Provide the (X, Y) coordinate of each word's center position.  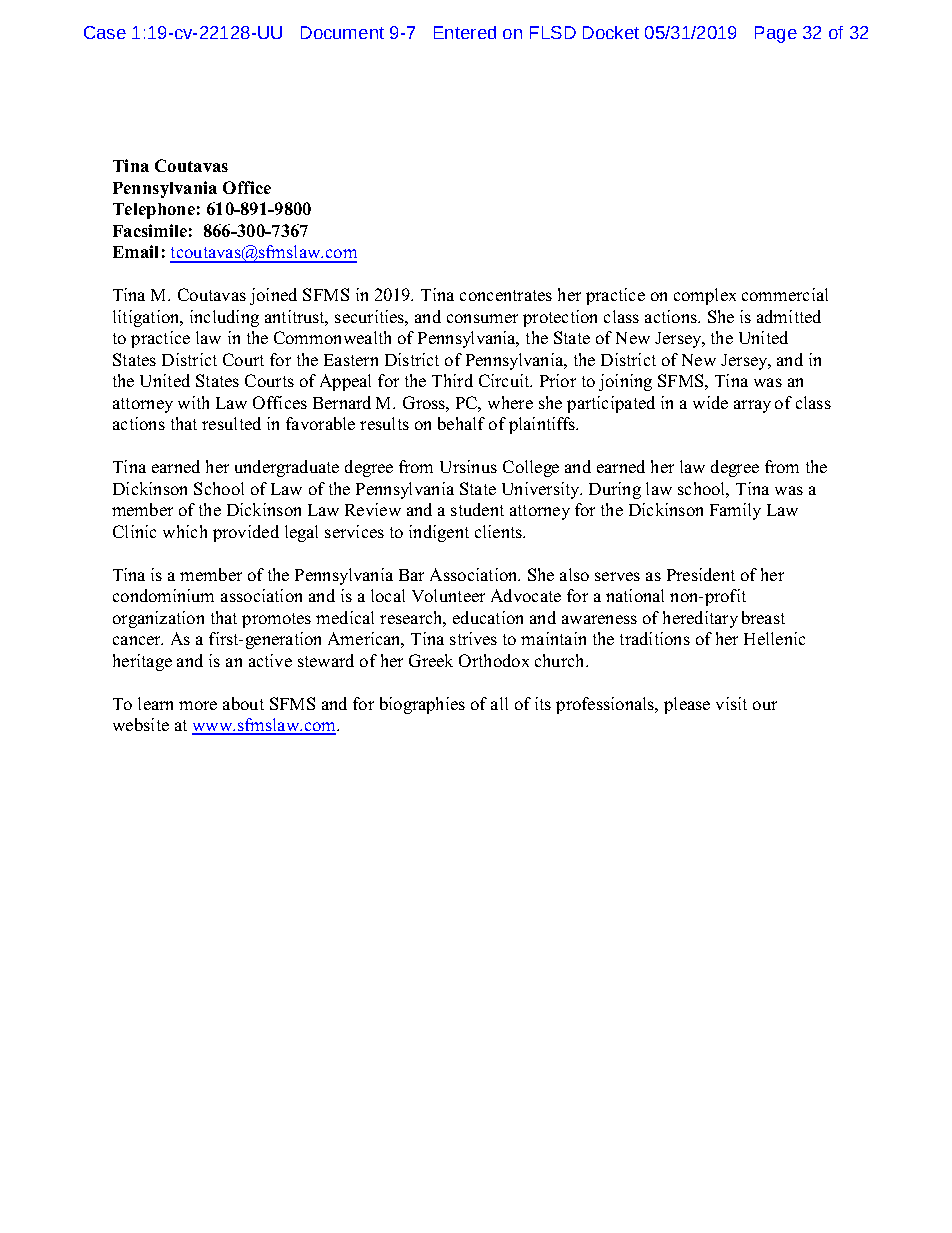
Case (105, 32)
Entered (465, 32)
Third (452, 380)
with (193, 402)
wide (710, 402)
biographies (422, 705)
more (198, 705)
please (687, 705)
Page (776, 34)
